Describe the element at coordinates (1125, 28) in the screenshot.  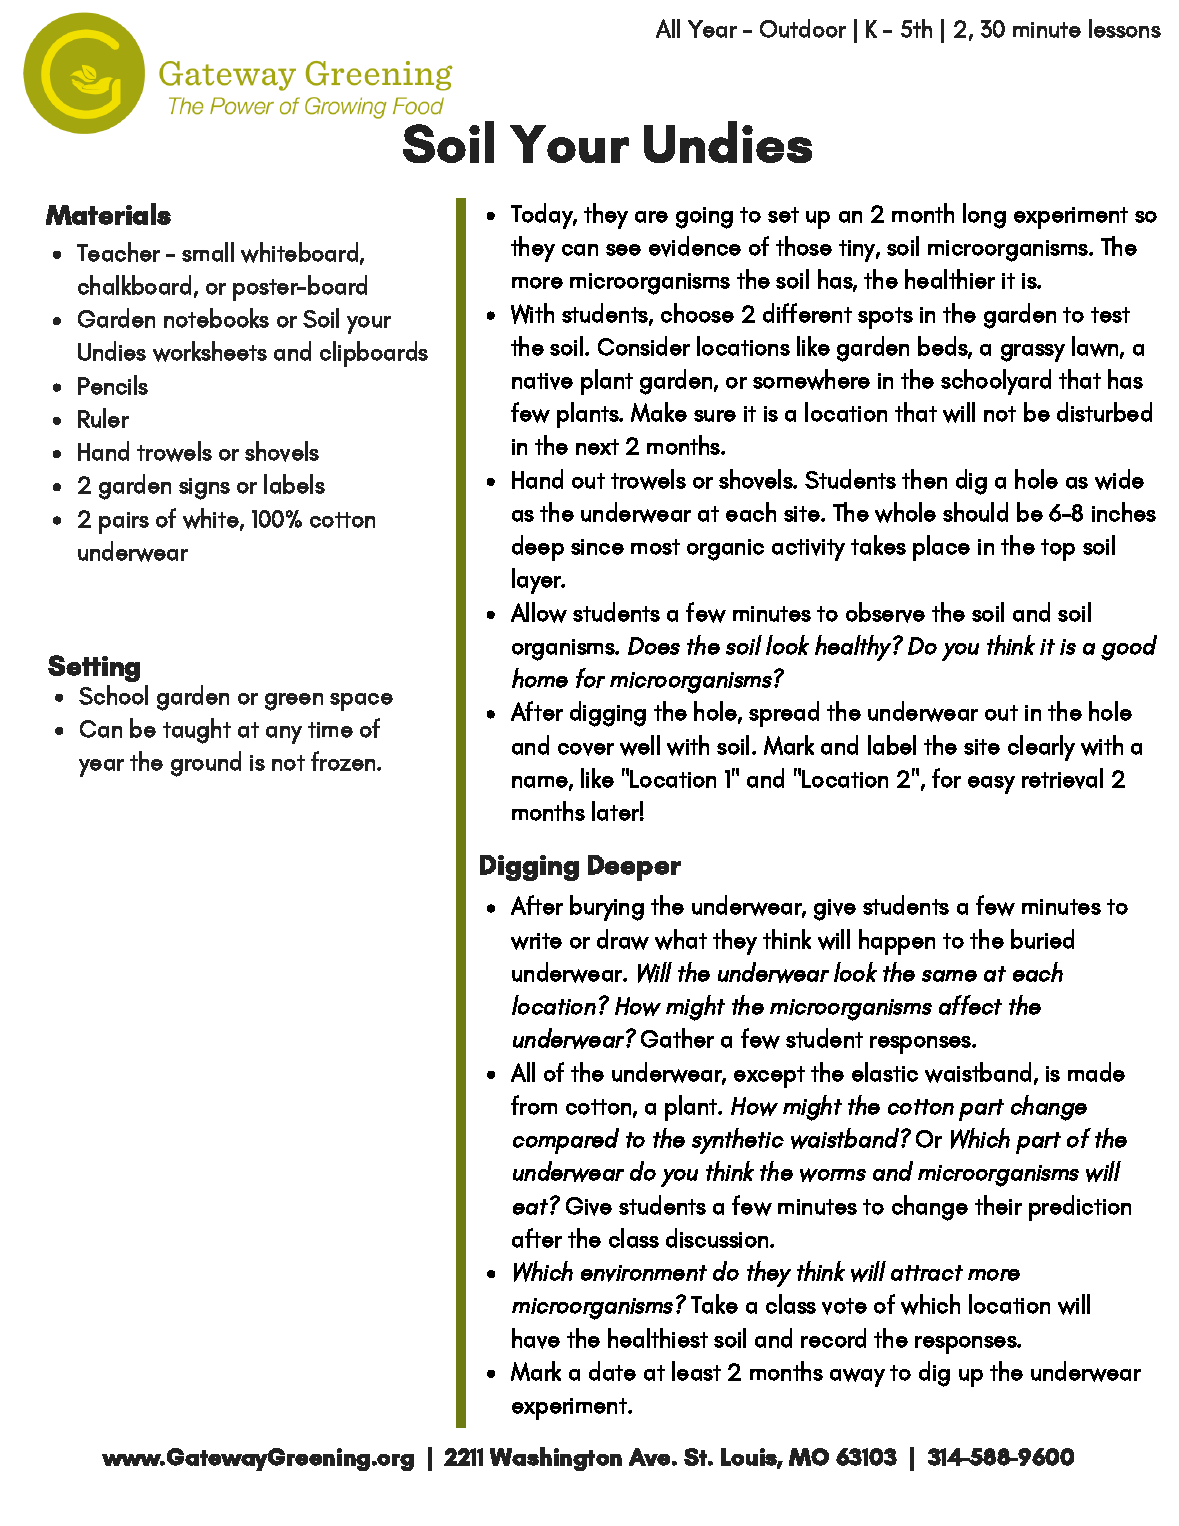
I see `lessons` at that location.
